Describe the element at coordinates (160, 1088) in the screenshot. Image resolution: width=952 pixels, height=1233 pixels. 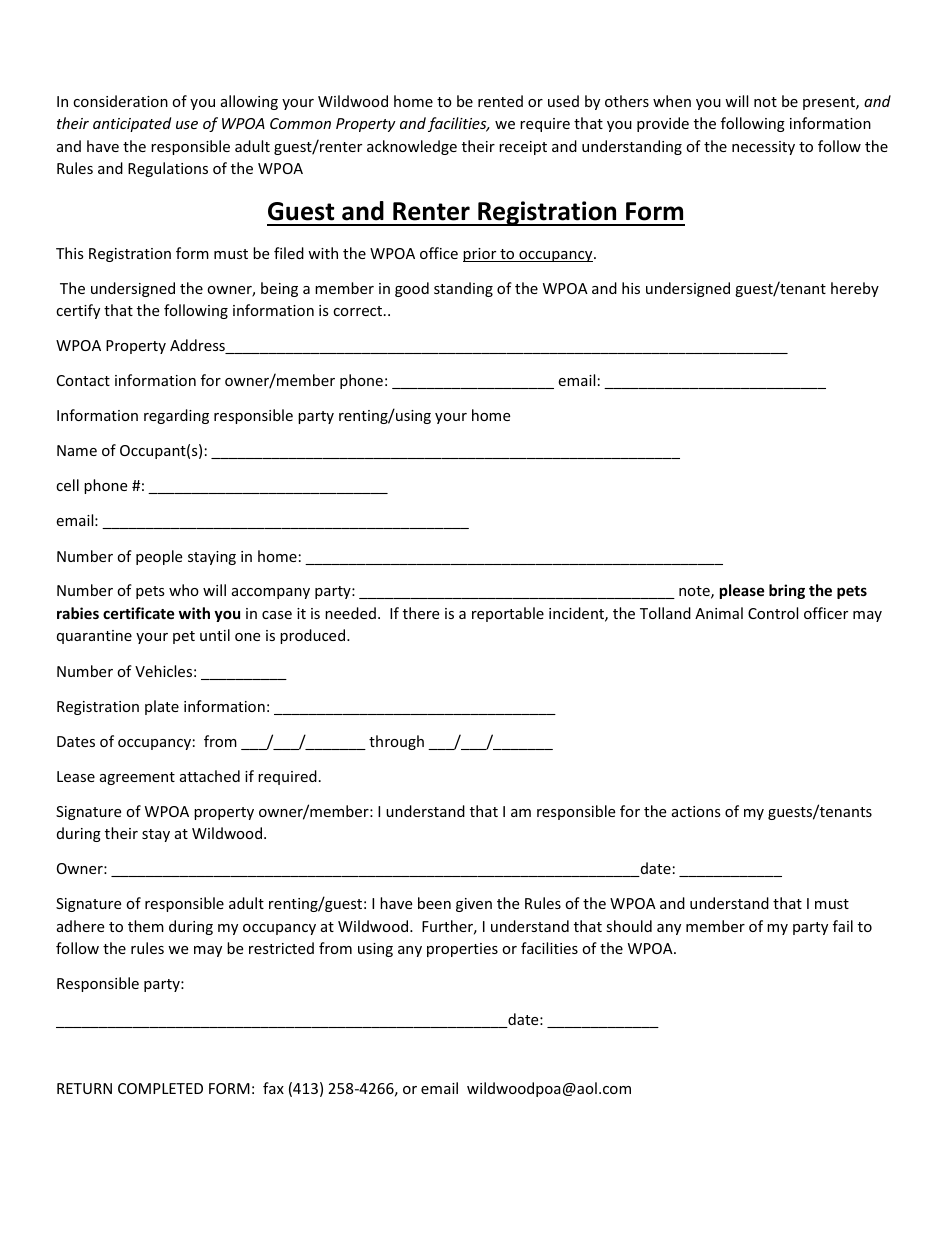
I see `COMPLETED` at that location.
